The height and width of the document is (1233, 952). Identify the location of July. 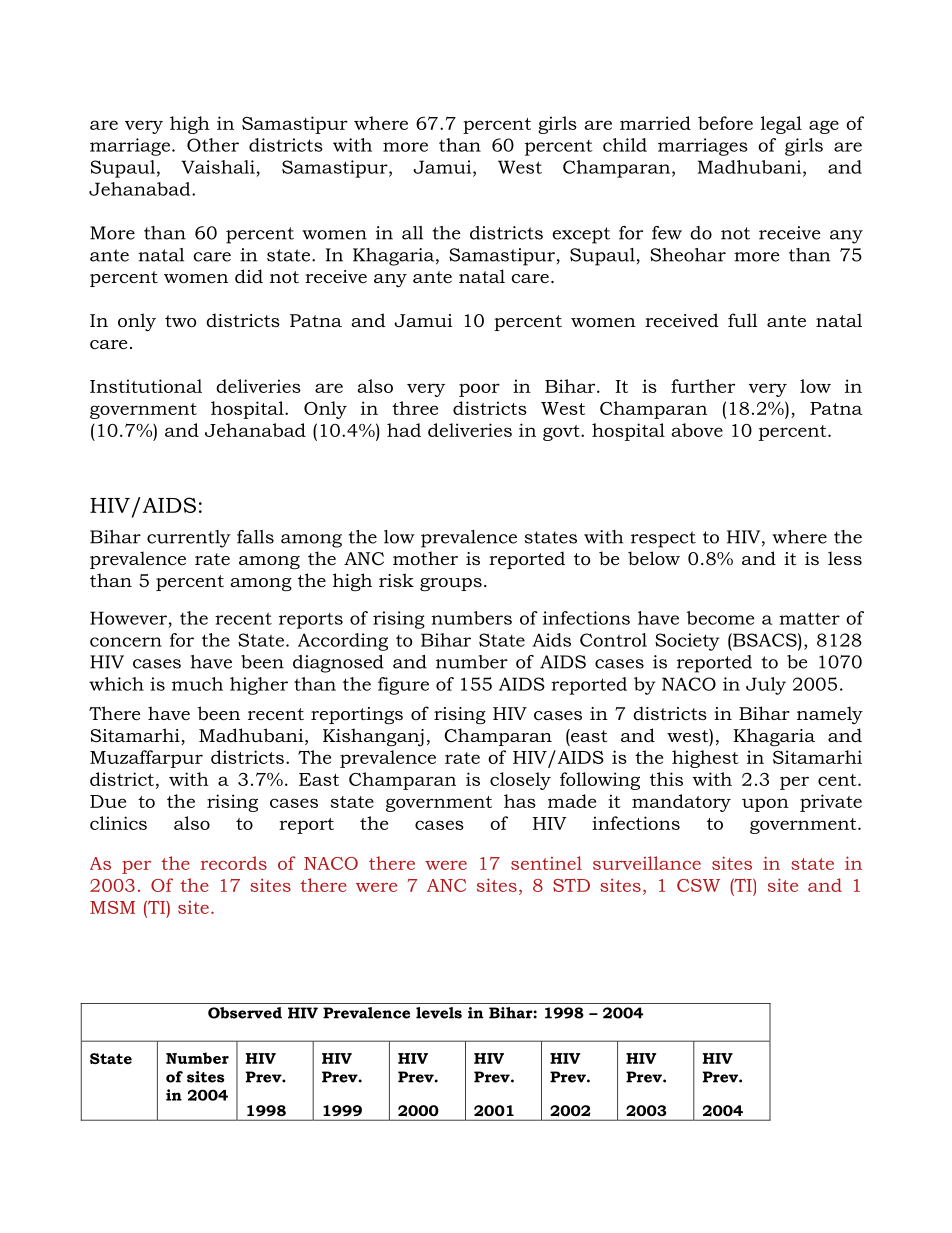
(766, 686).
